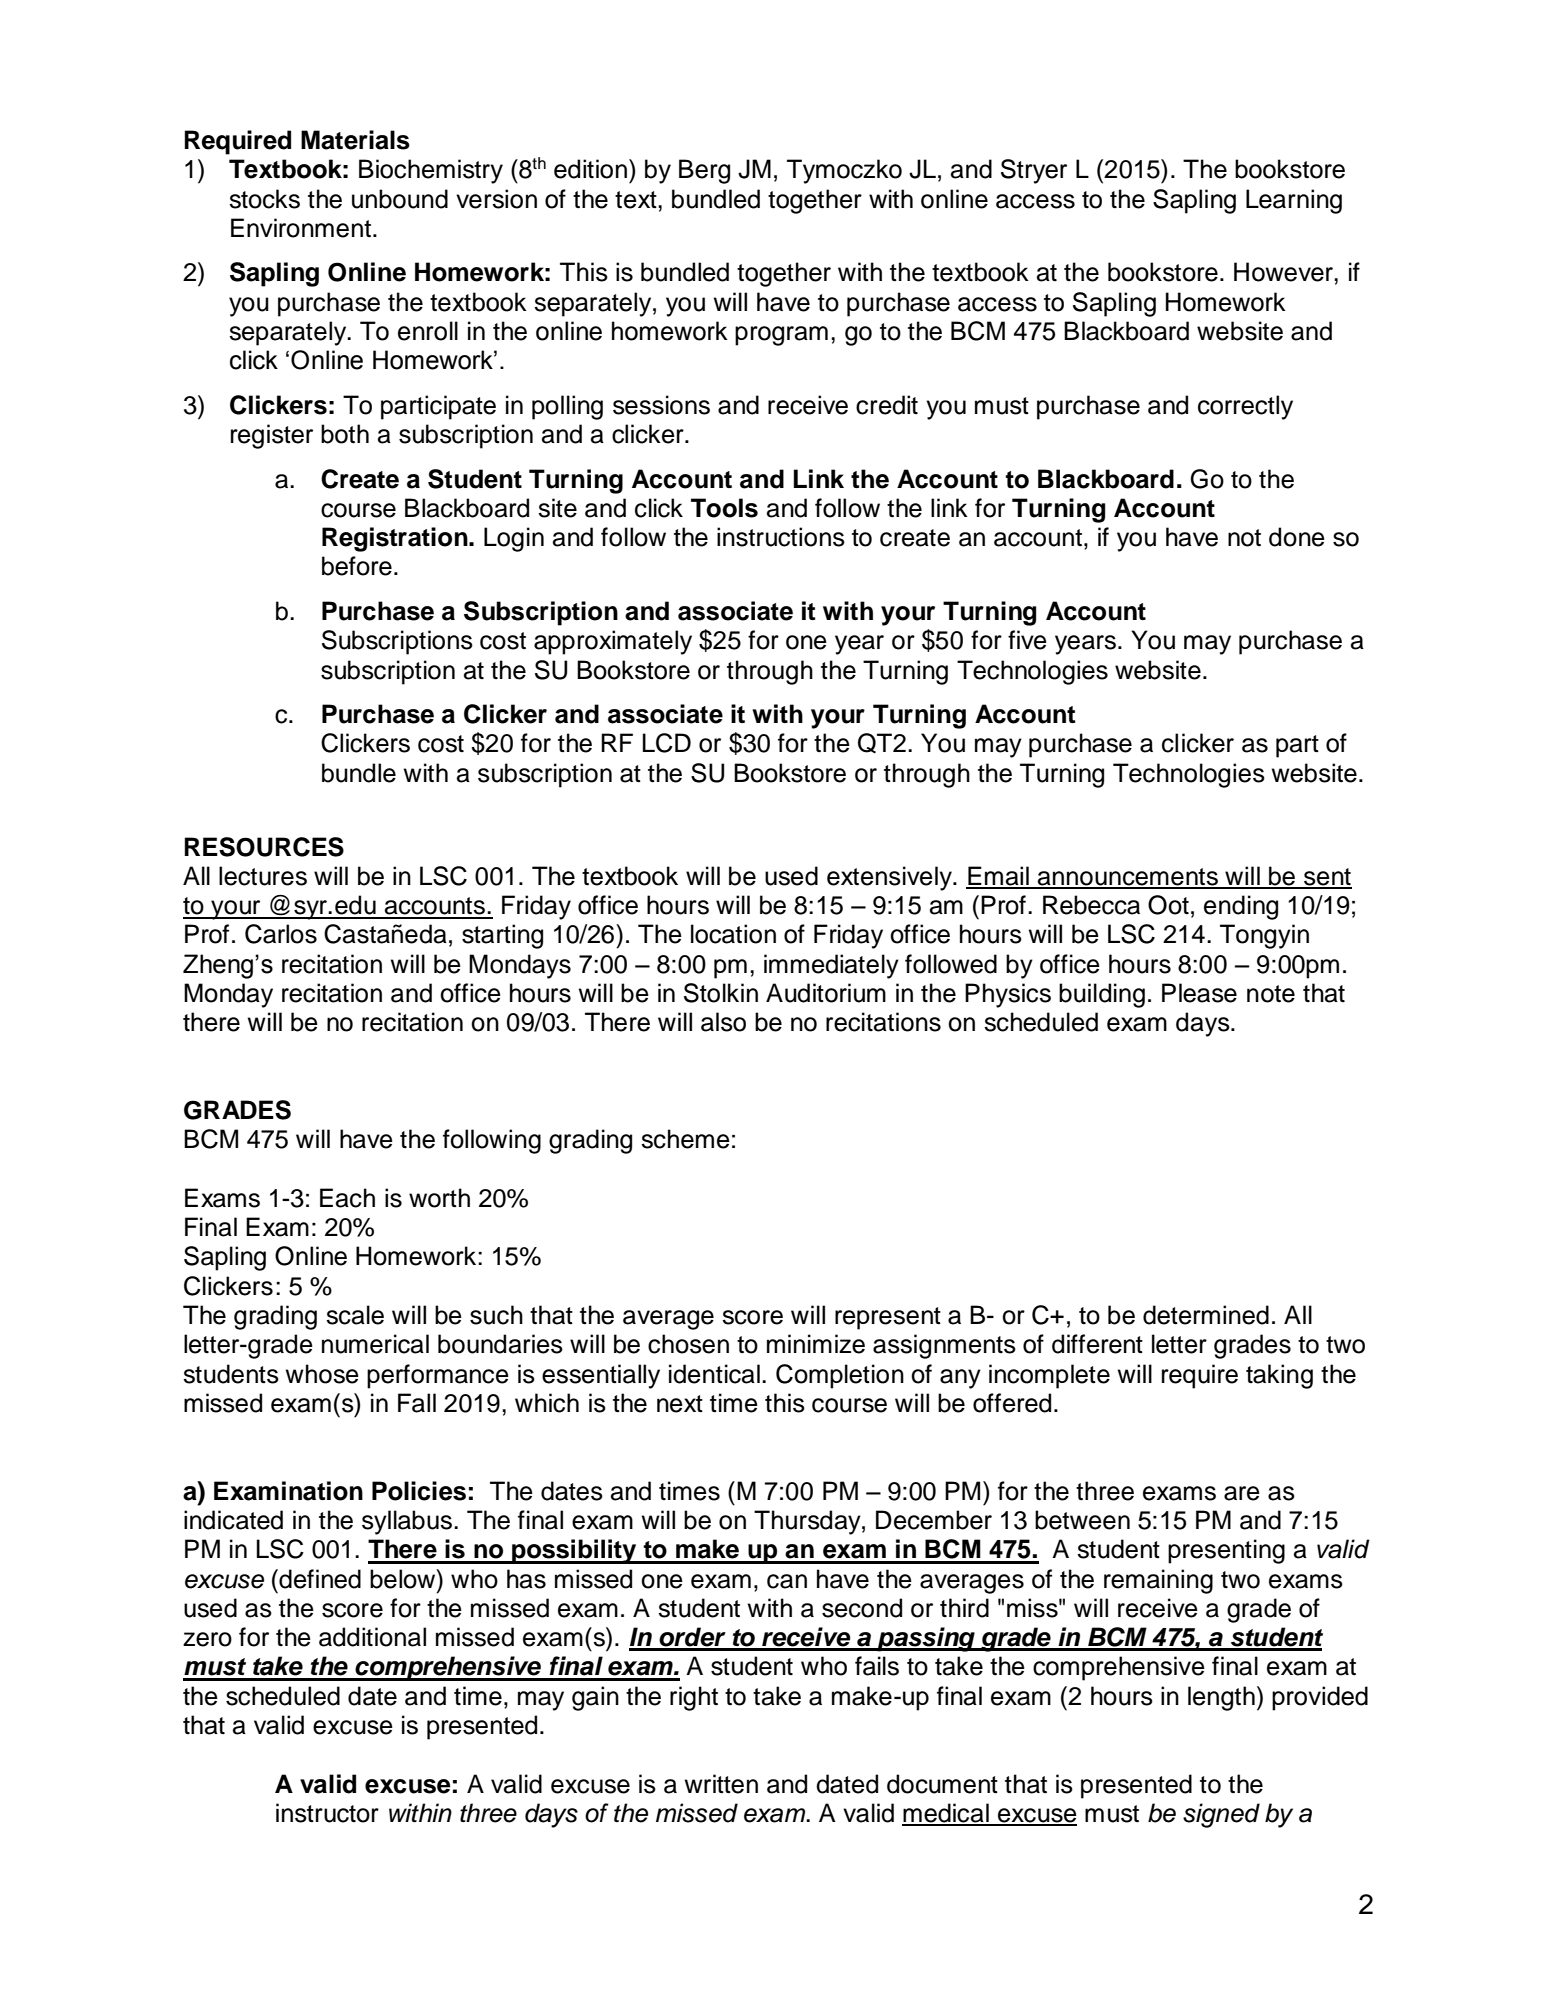 The image size is (1557, 2016). What do you see at coordinates (704, 171) in the screenshot?
I see `Berg` at bounding box center [704, 171].
